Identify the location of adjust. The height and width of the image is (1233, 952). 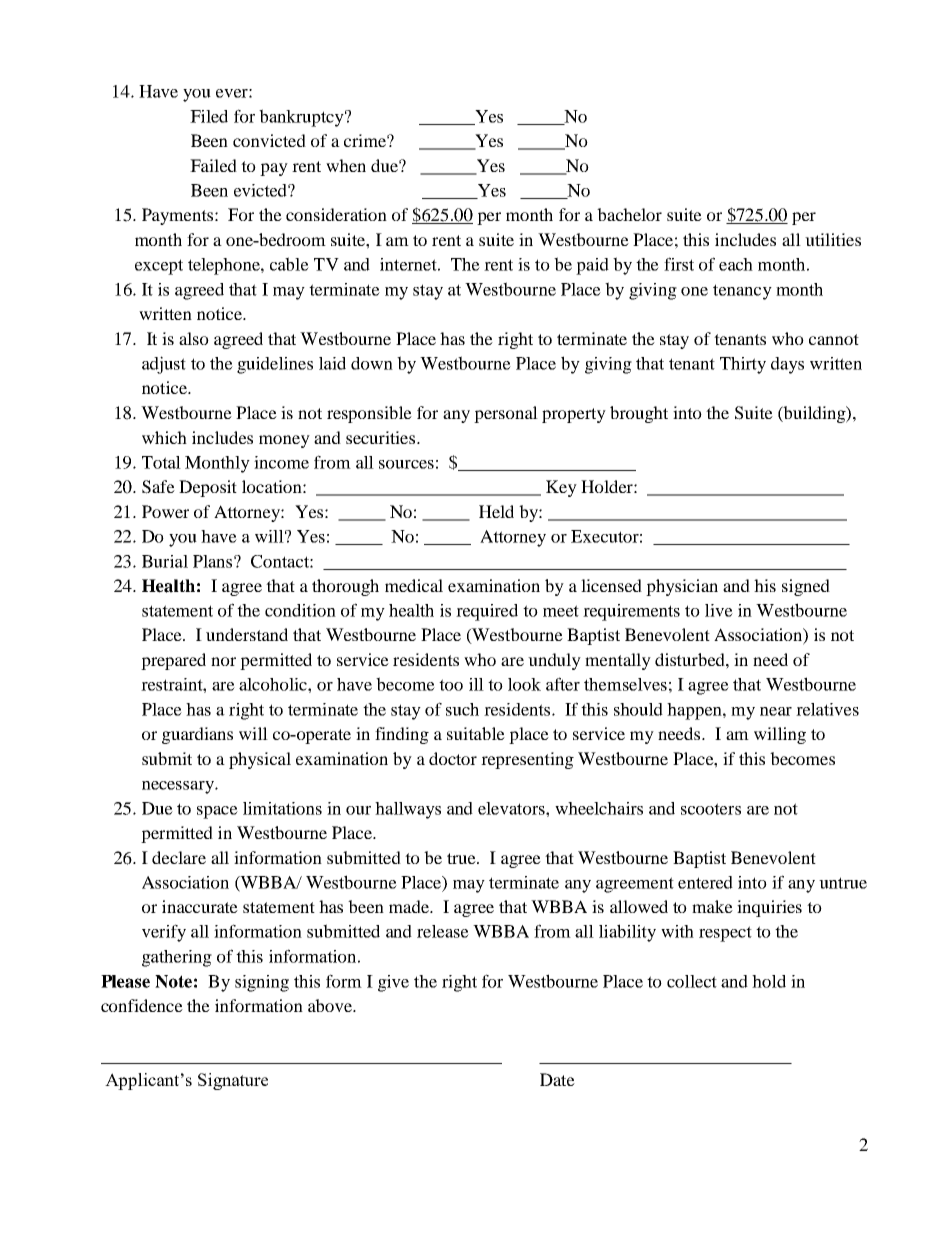
(164, 365).
